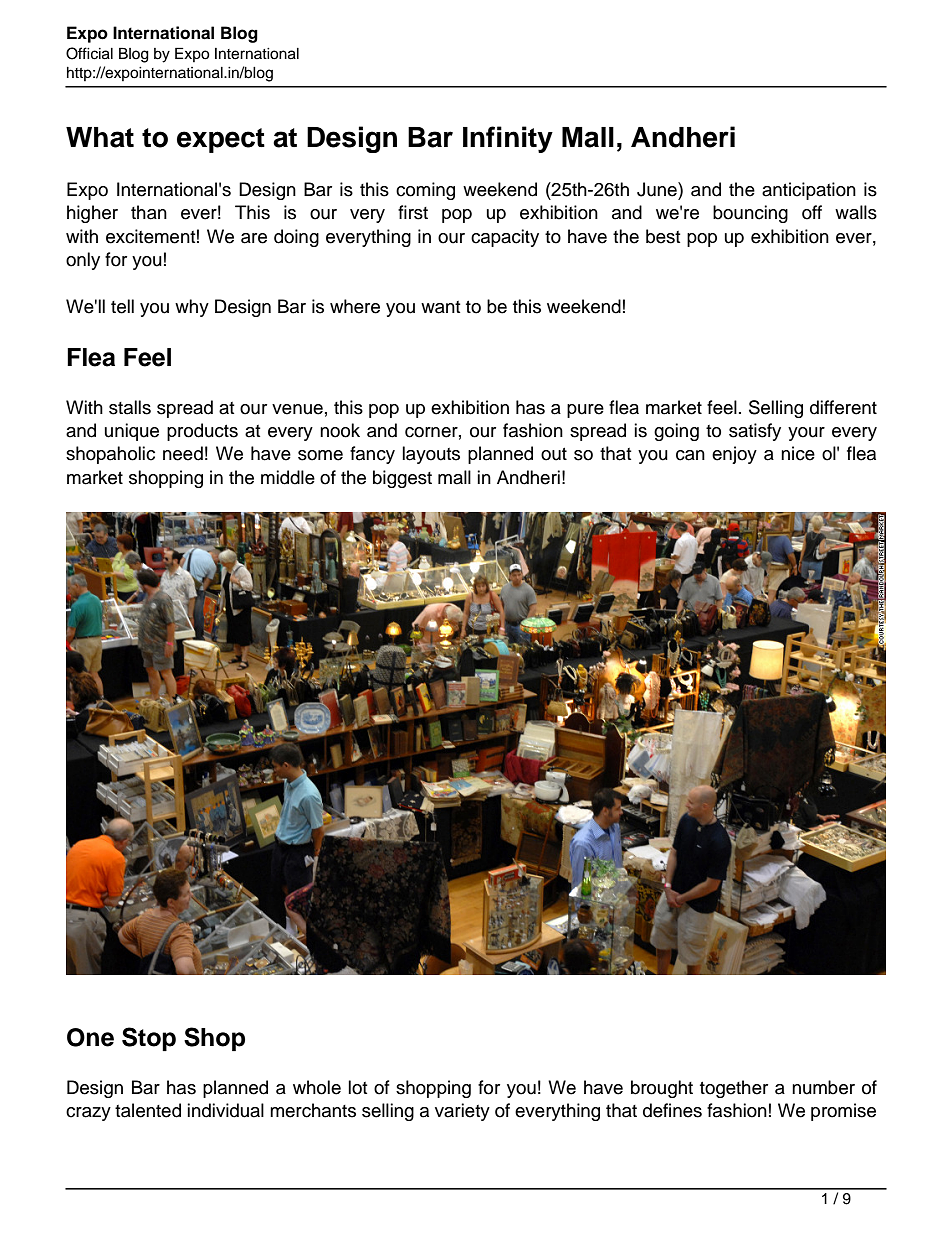  Describe the element at coordinates (809, 191) in the screenshot. I see `anticipation` at that location.
